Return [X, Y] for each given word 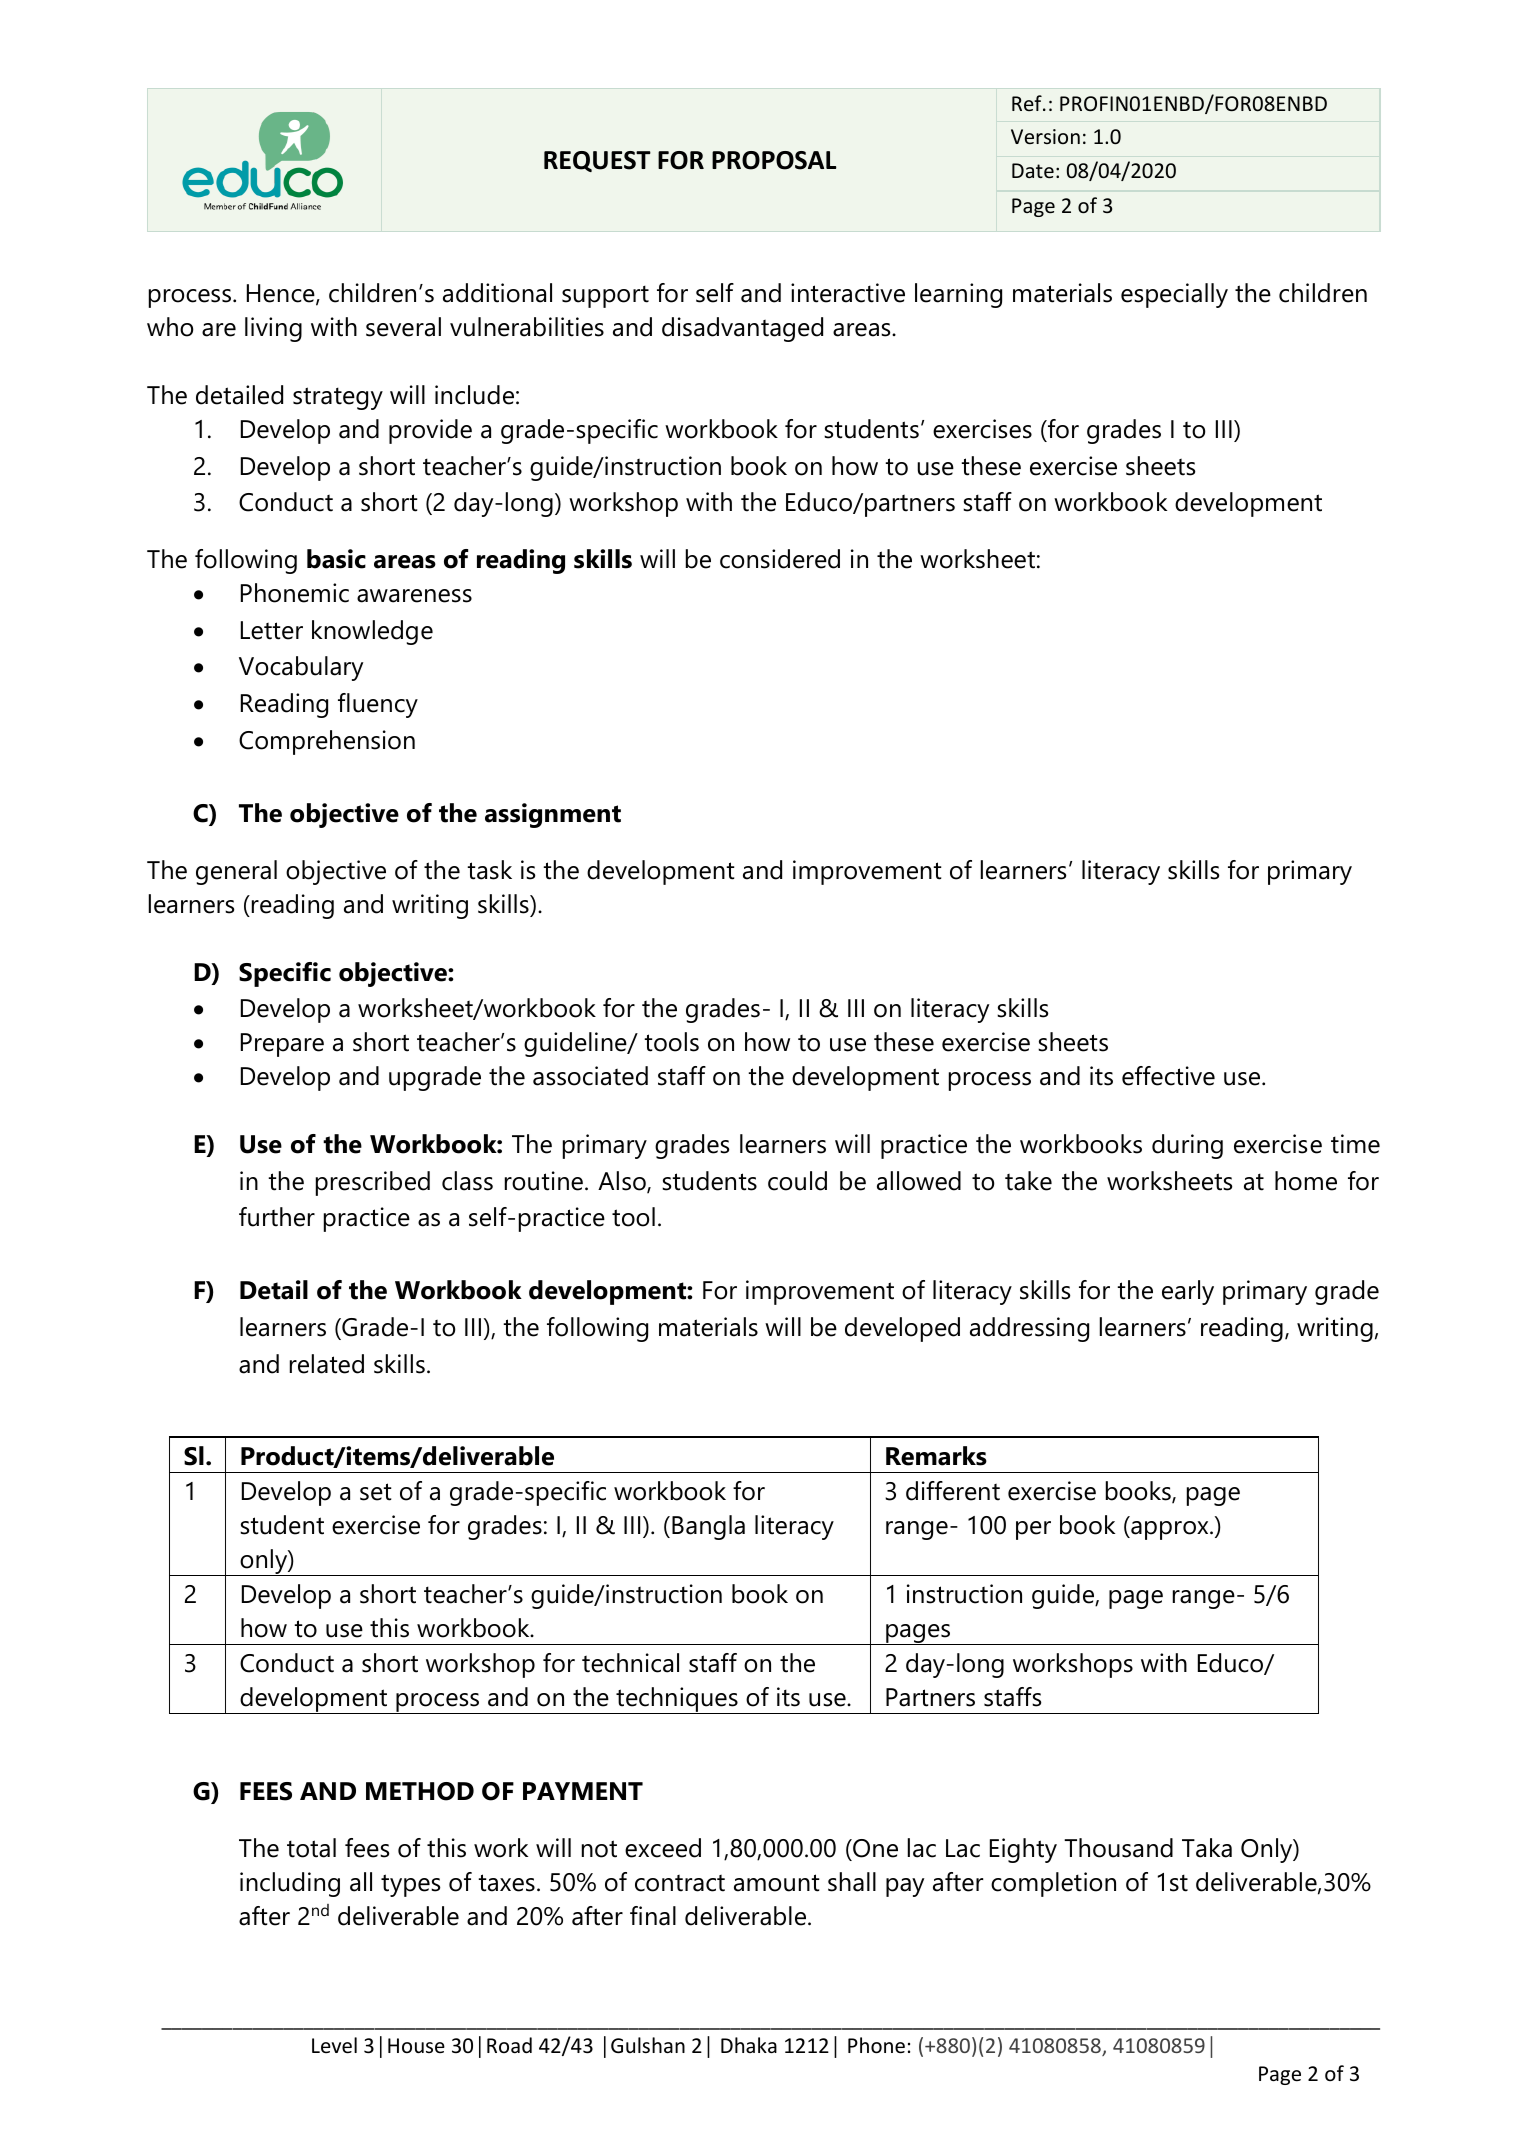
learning [958, 295]
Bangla [708, 1527]
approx [1170, 1530]
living [273, 329]
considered [780, 559]
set [376, 1492]
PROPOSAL [774, 160]
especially [1174, 295]
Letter [272, 630]
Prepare [282, 1045]
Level [334, 2045]
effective [1168, 1076]
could [797, 1181]
